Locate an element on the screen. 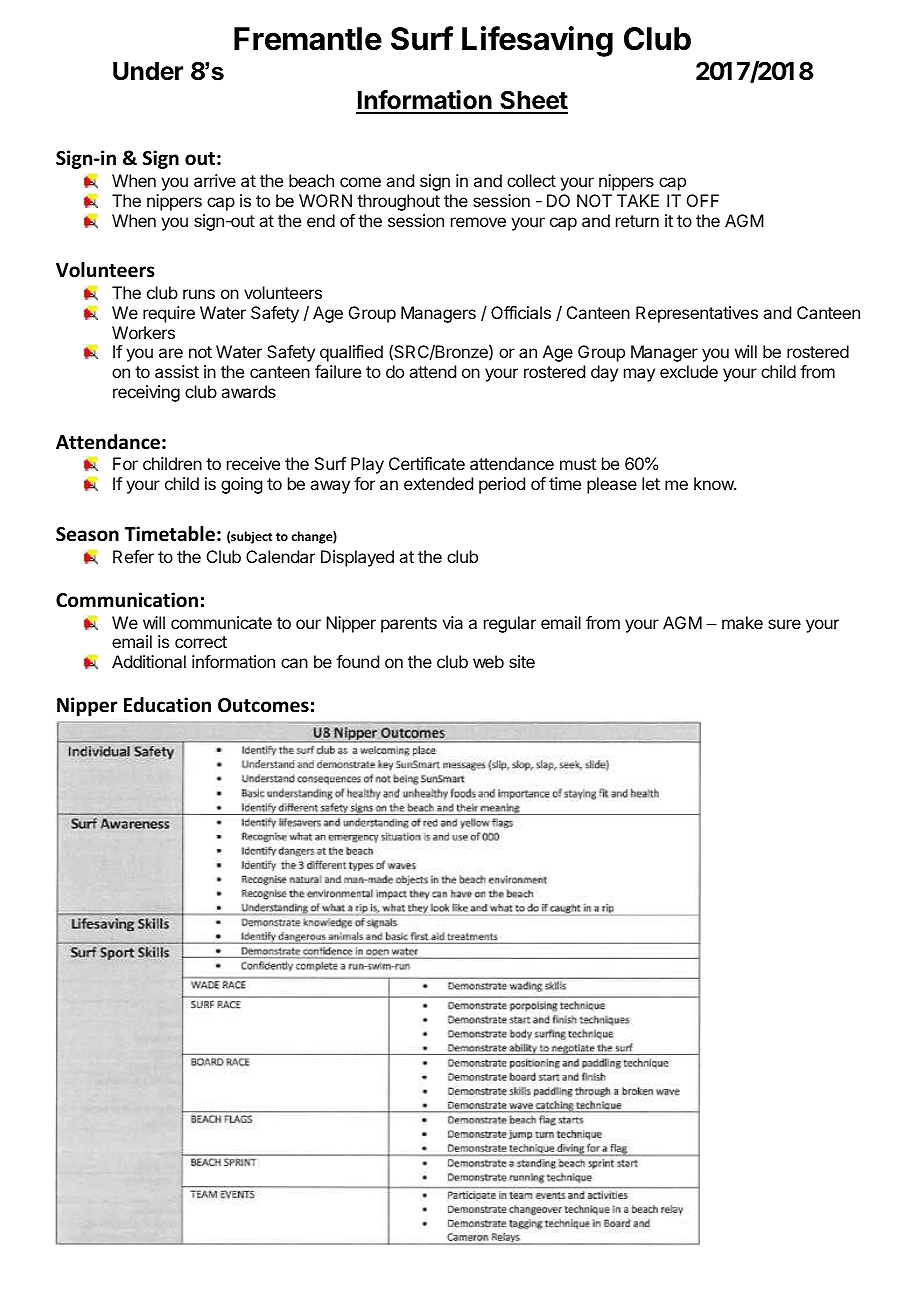 This screenshot has width=924, height=1308. know is located at coordinates (714, 483).
